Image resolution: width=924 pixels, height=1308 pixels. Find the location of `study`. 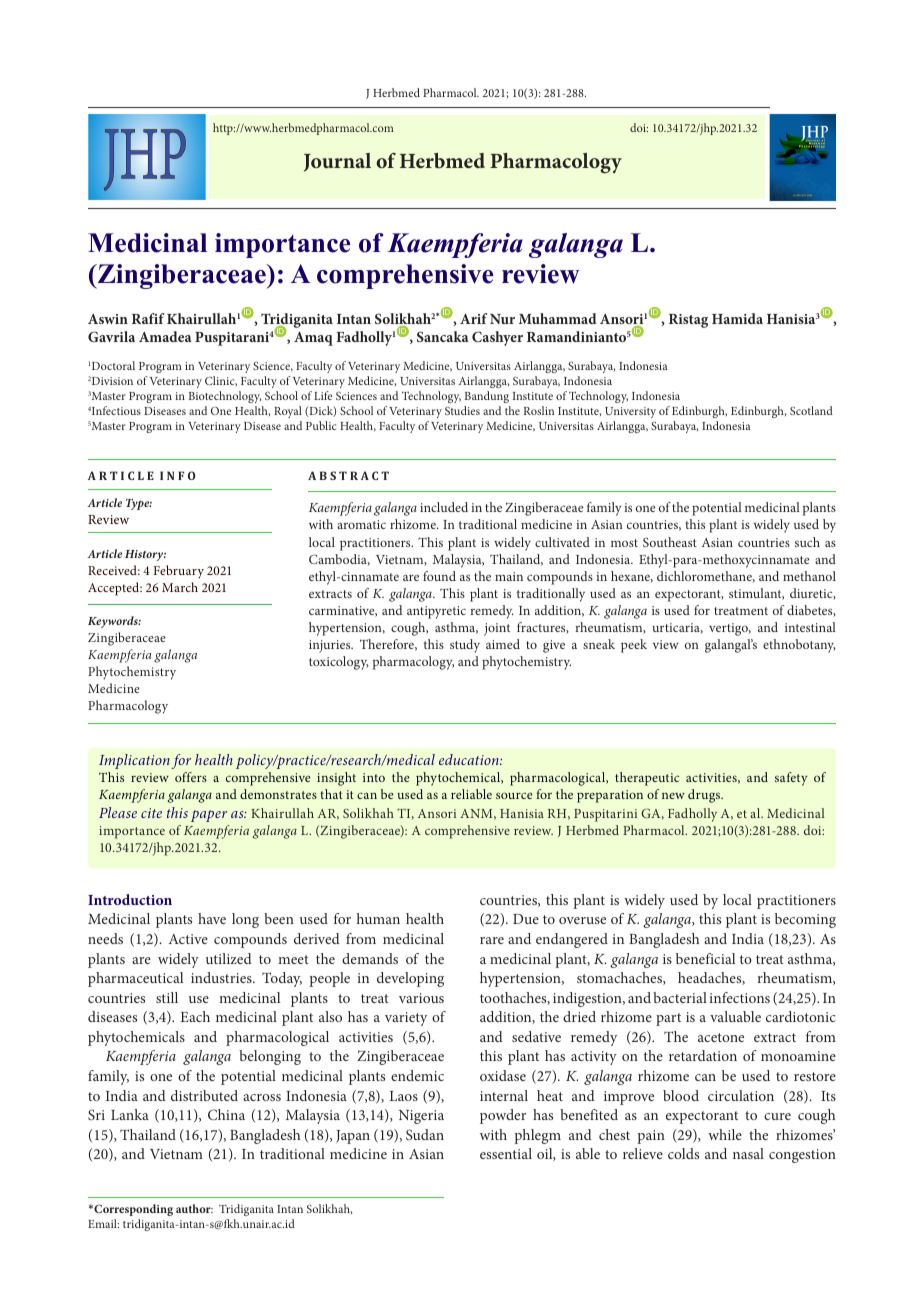

study is located at coordinates (465, 646).
